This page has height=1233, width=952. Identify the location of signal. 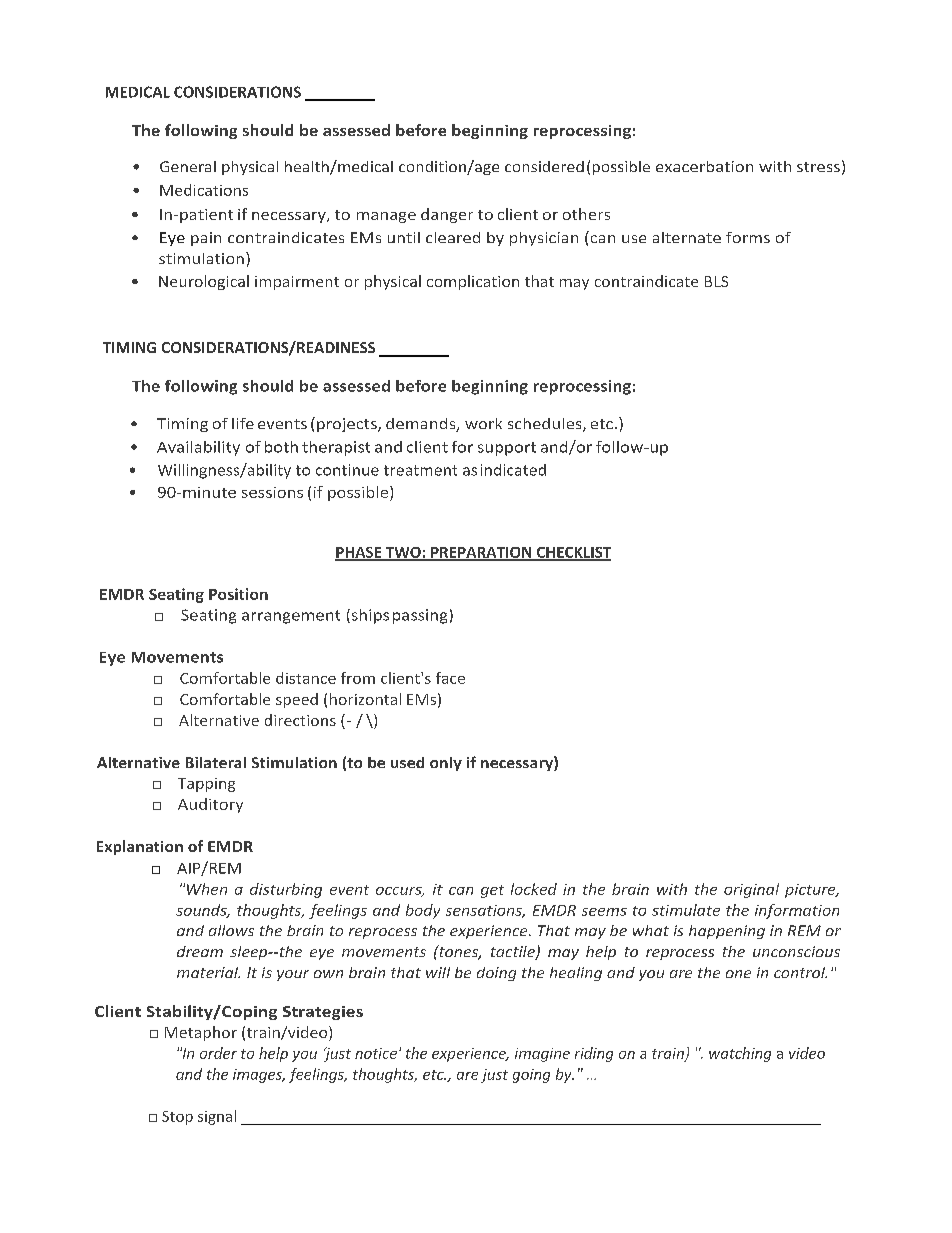
(217, 1117).
